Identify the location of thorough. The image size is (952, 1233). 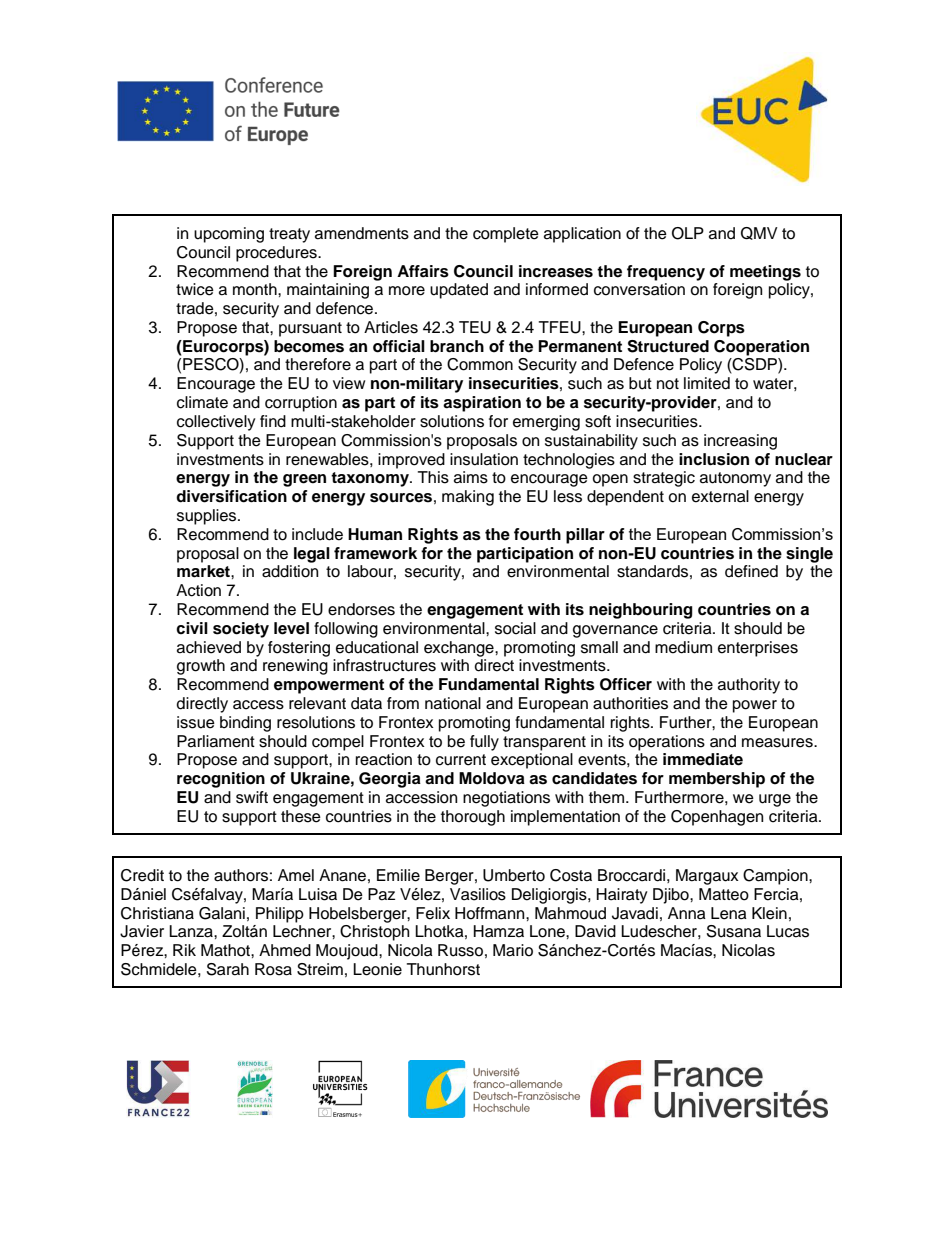
(473, 818).
